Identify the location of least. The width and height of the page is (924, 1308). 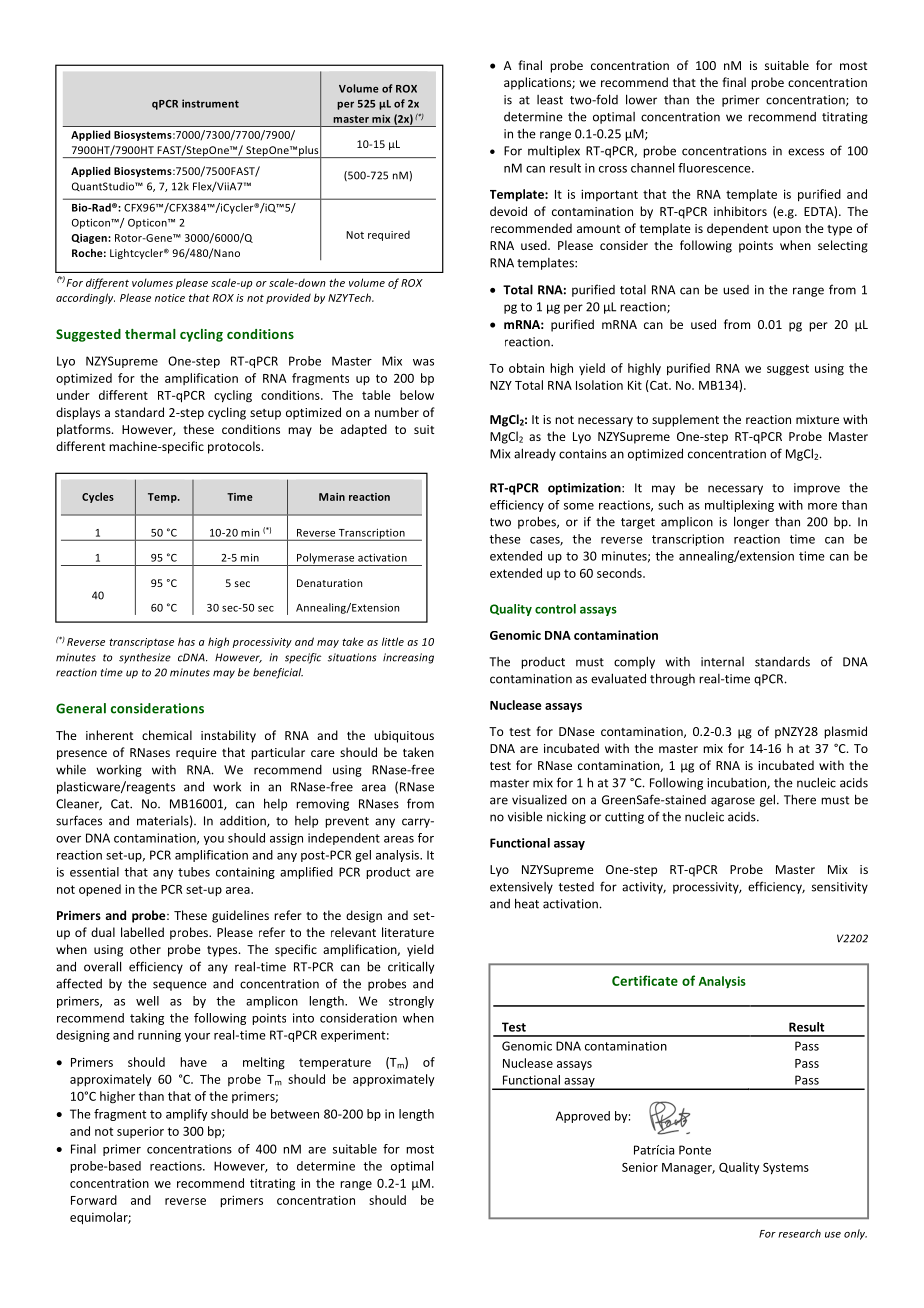
(550, 100).
